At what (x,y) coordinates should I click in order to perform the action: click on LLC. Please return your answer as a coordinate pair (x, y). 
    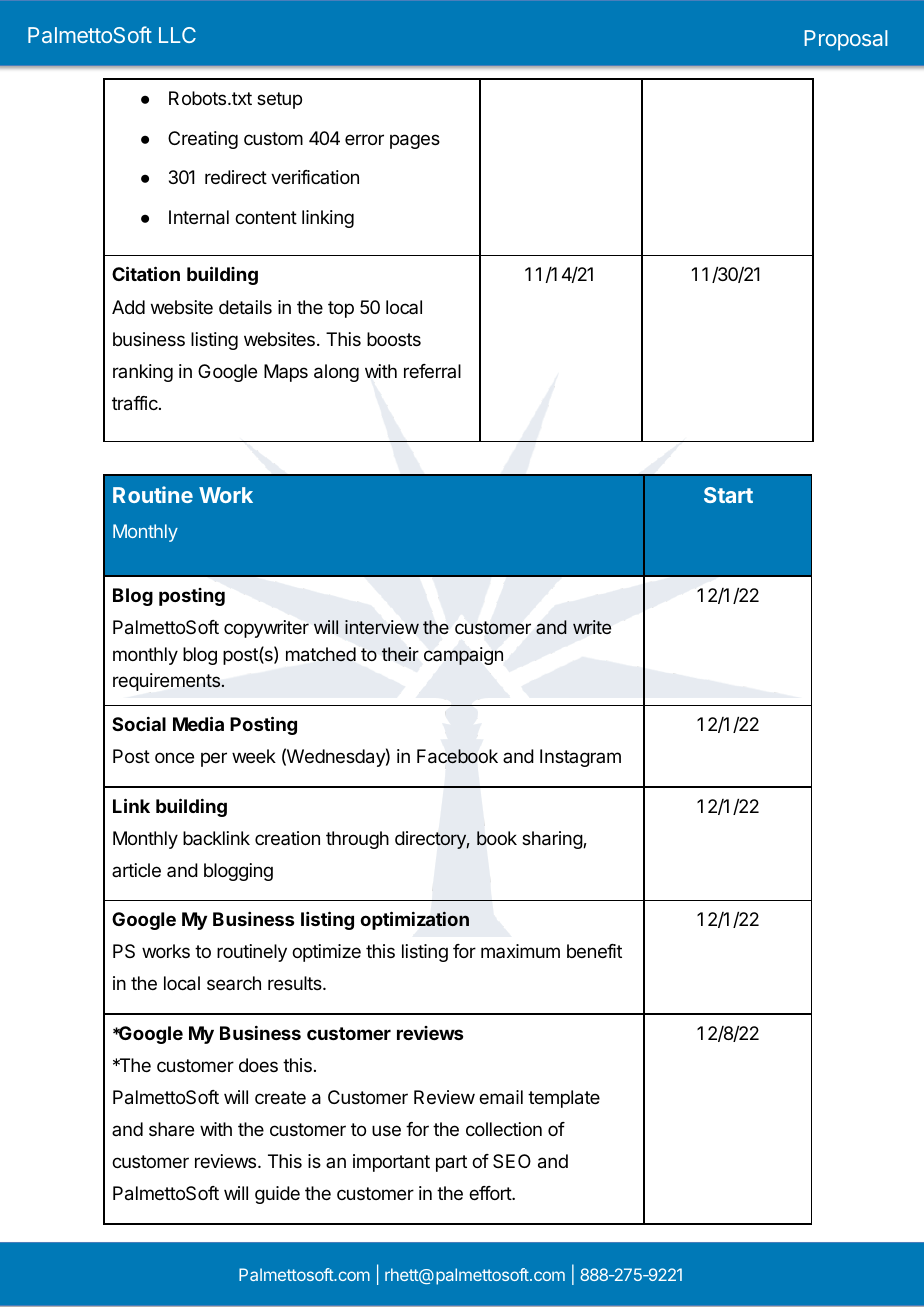
    Looking at the image, I should click on (177, 35).
